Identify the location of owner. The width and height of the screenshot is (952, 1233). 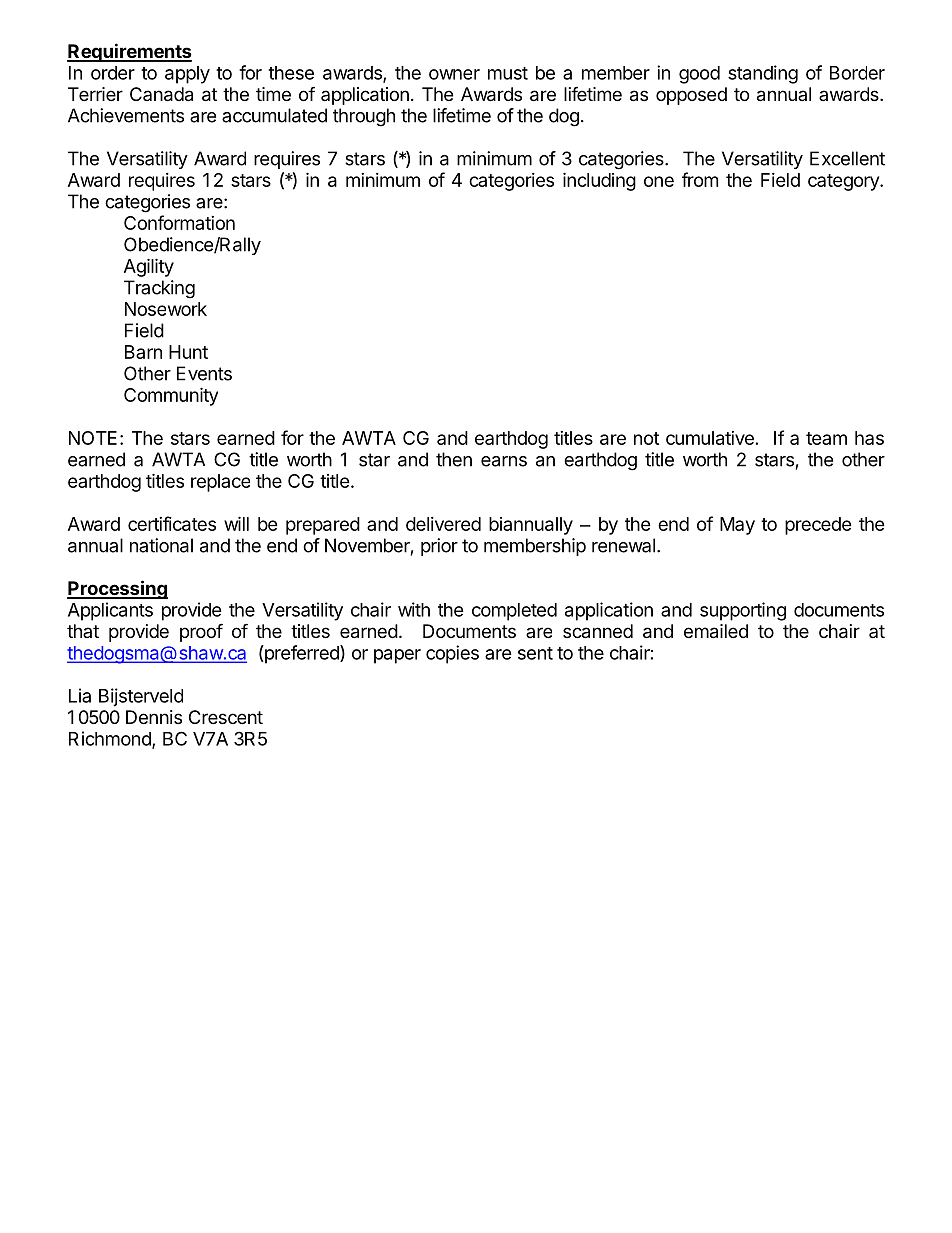
(454, 74).
